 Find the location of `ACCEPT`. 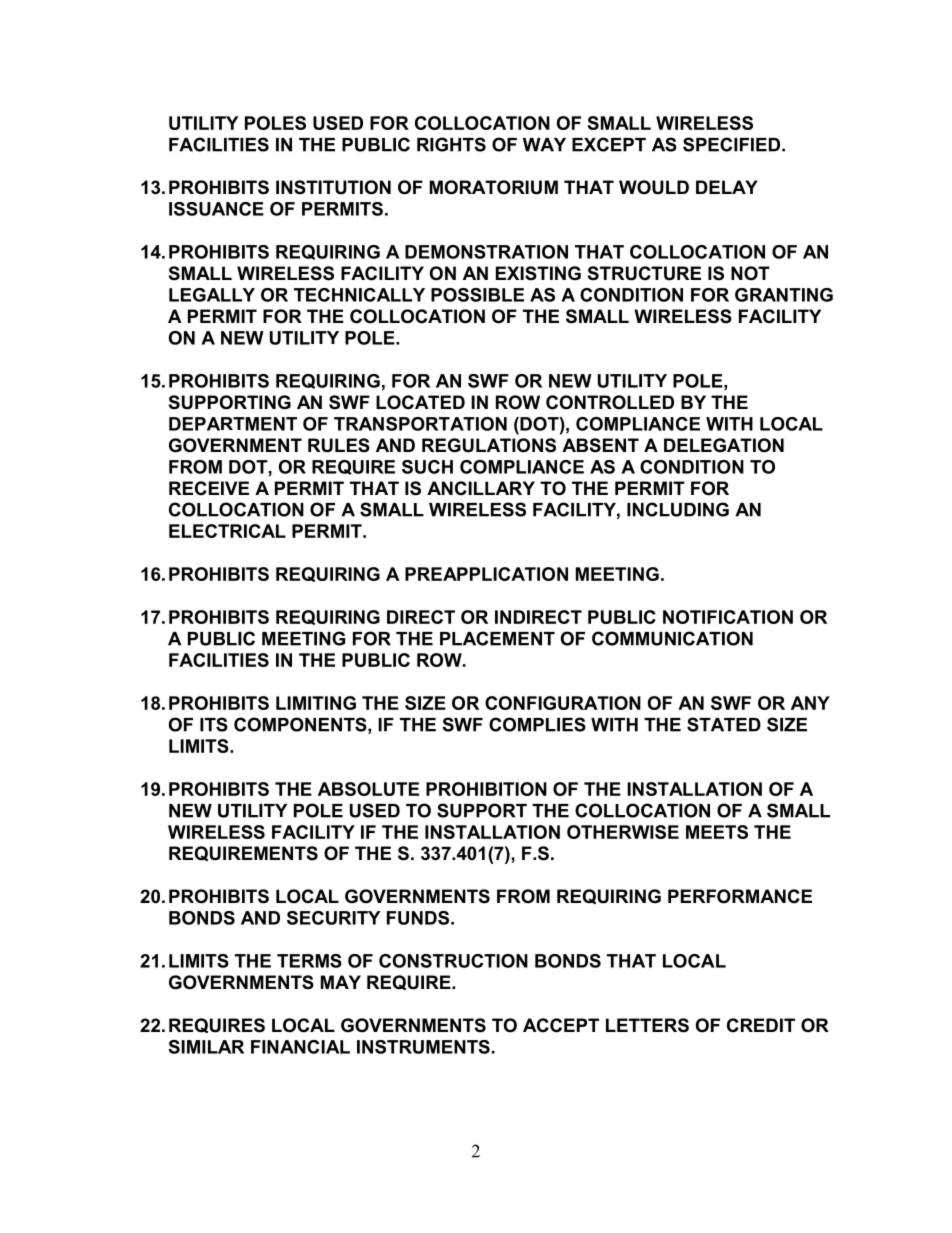

ACCEPT is located at coordinates (561, 1025).
